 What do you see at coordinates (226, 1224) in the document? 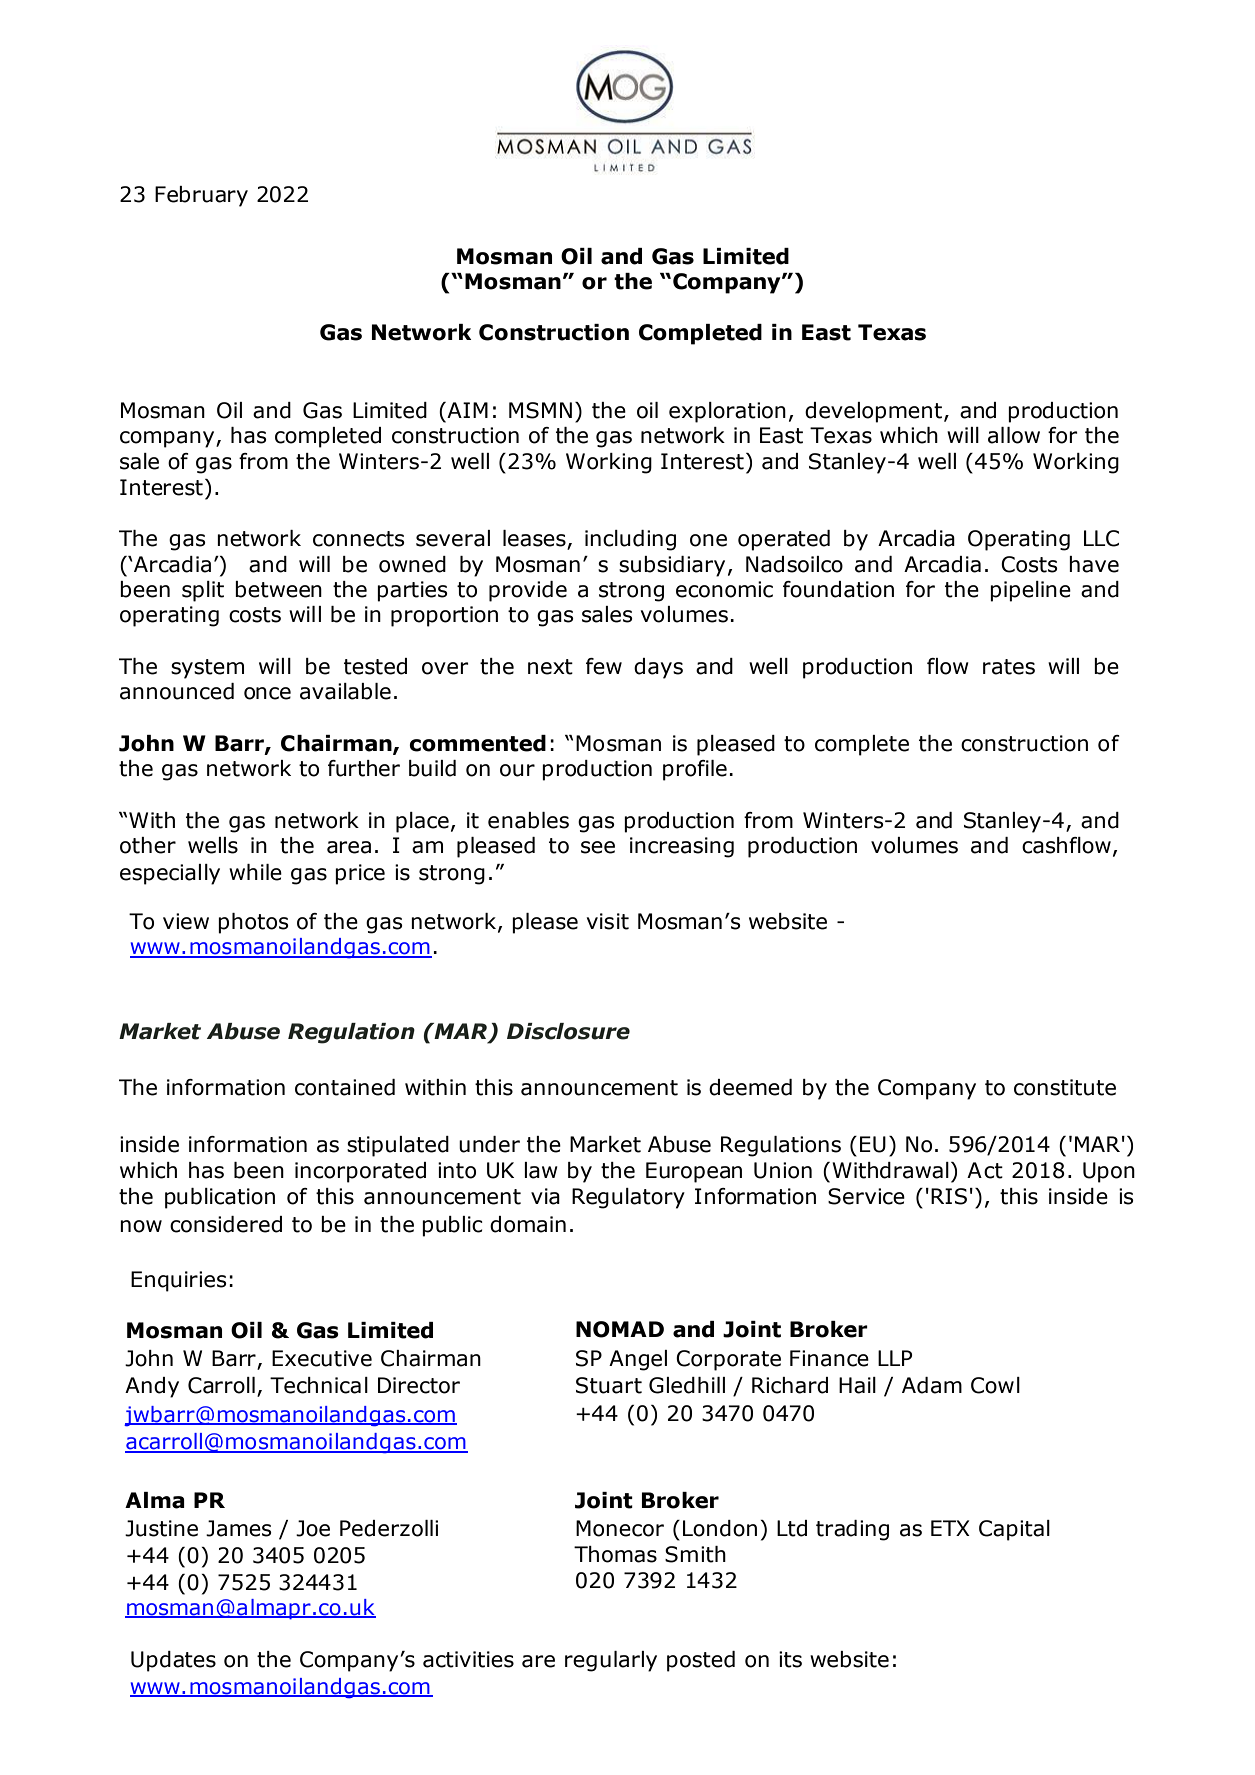
I see `considered` at bounding box center [226, 1224].
